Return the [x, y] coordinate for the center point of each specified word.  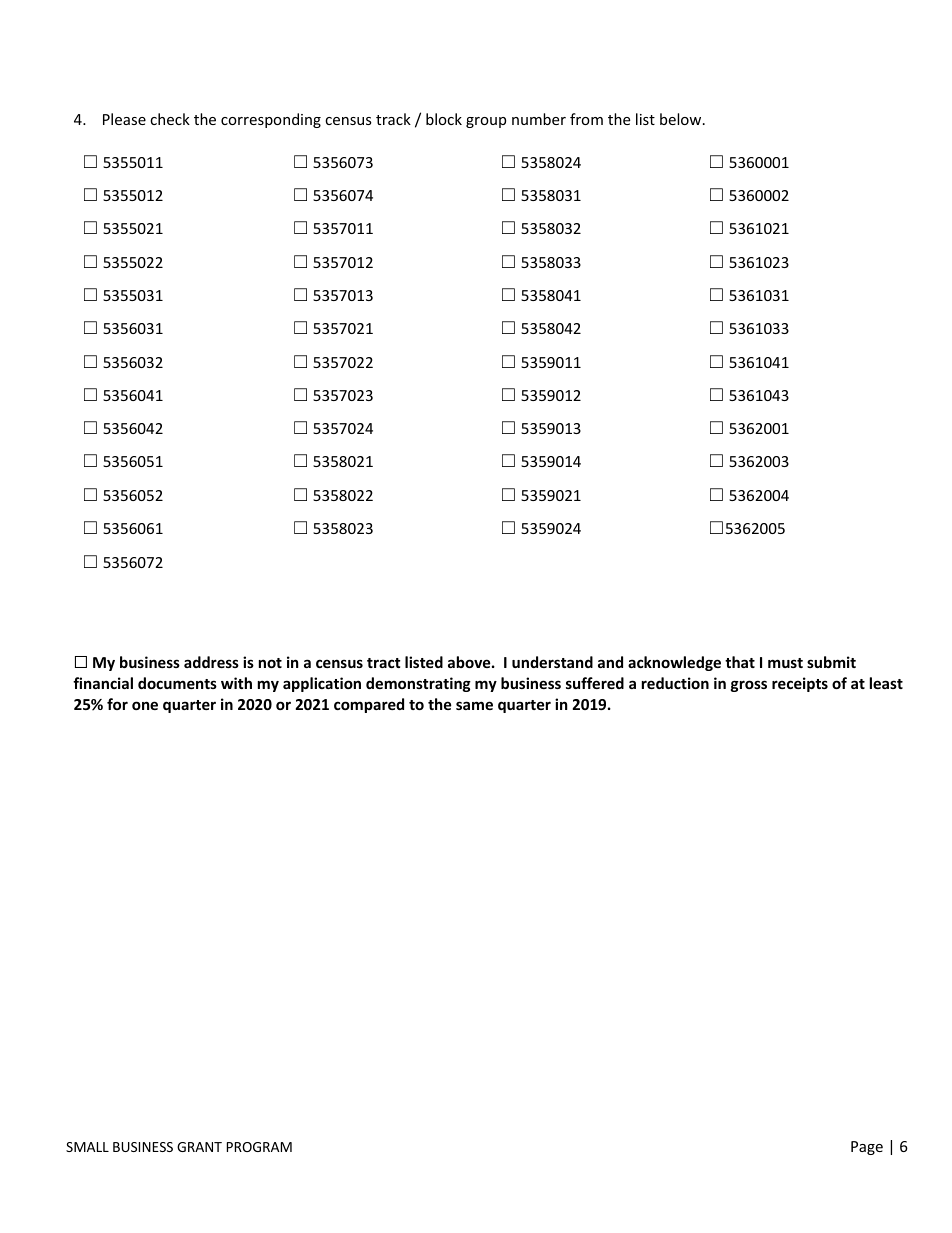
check [170, 119]
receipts [800, 684]
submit [831, 662]
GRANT [199, 1147]
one [145, 705]
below [682, 119]
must [785, 663]
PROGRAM [259, 1147]
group [486, 122]
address [211, 662]
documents [177, 683]
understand [552, 662]
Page [867, 1148]
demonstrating [418, 684]
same [474, 705]
